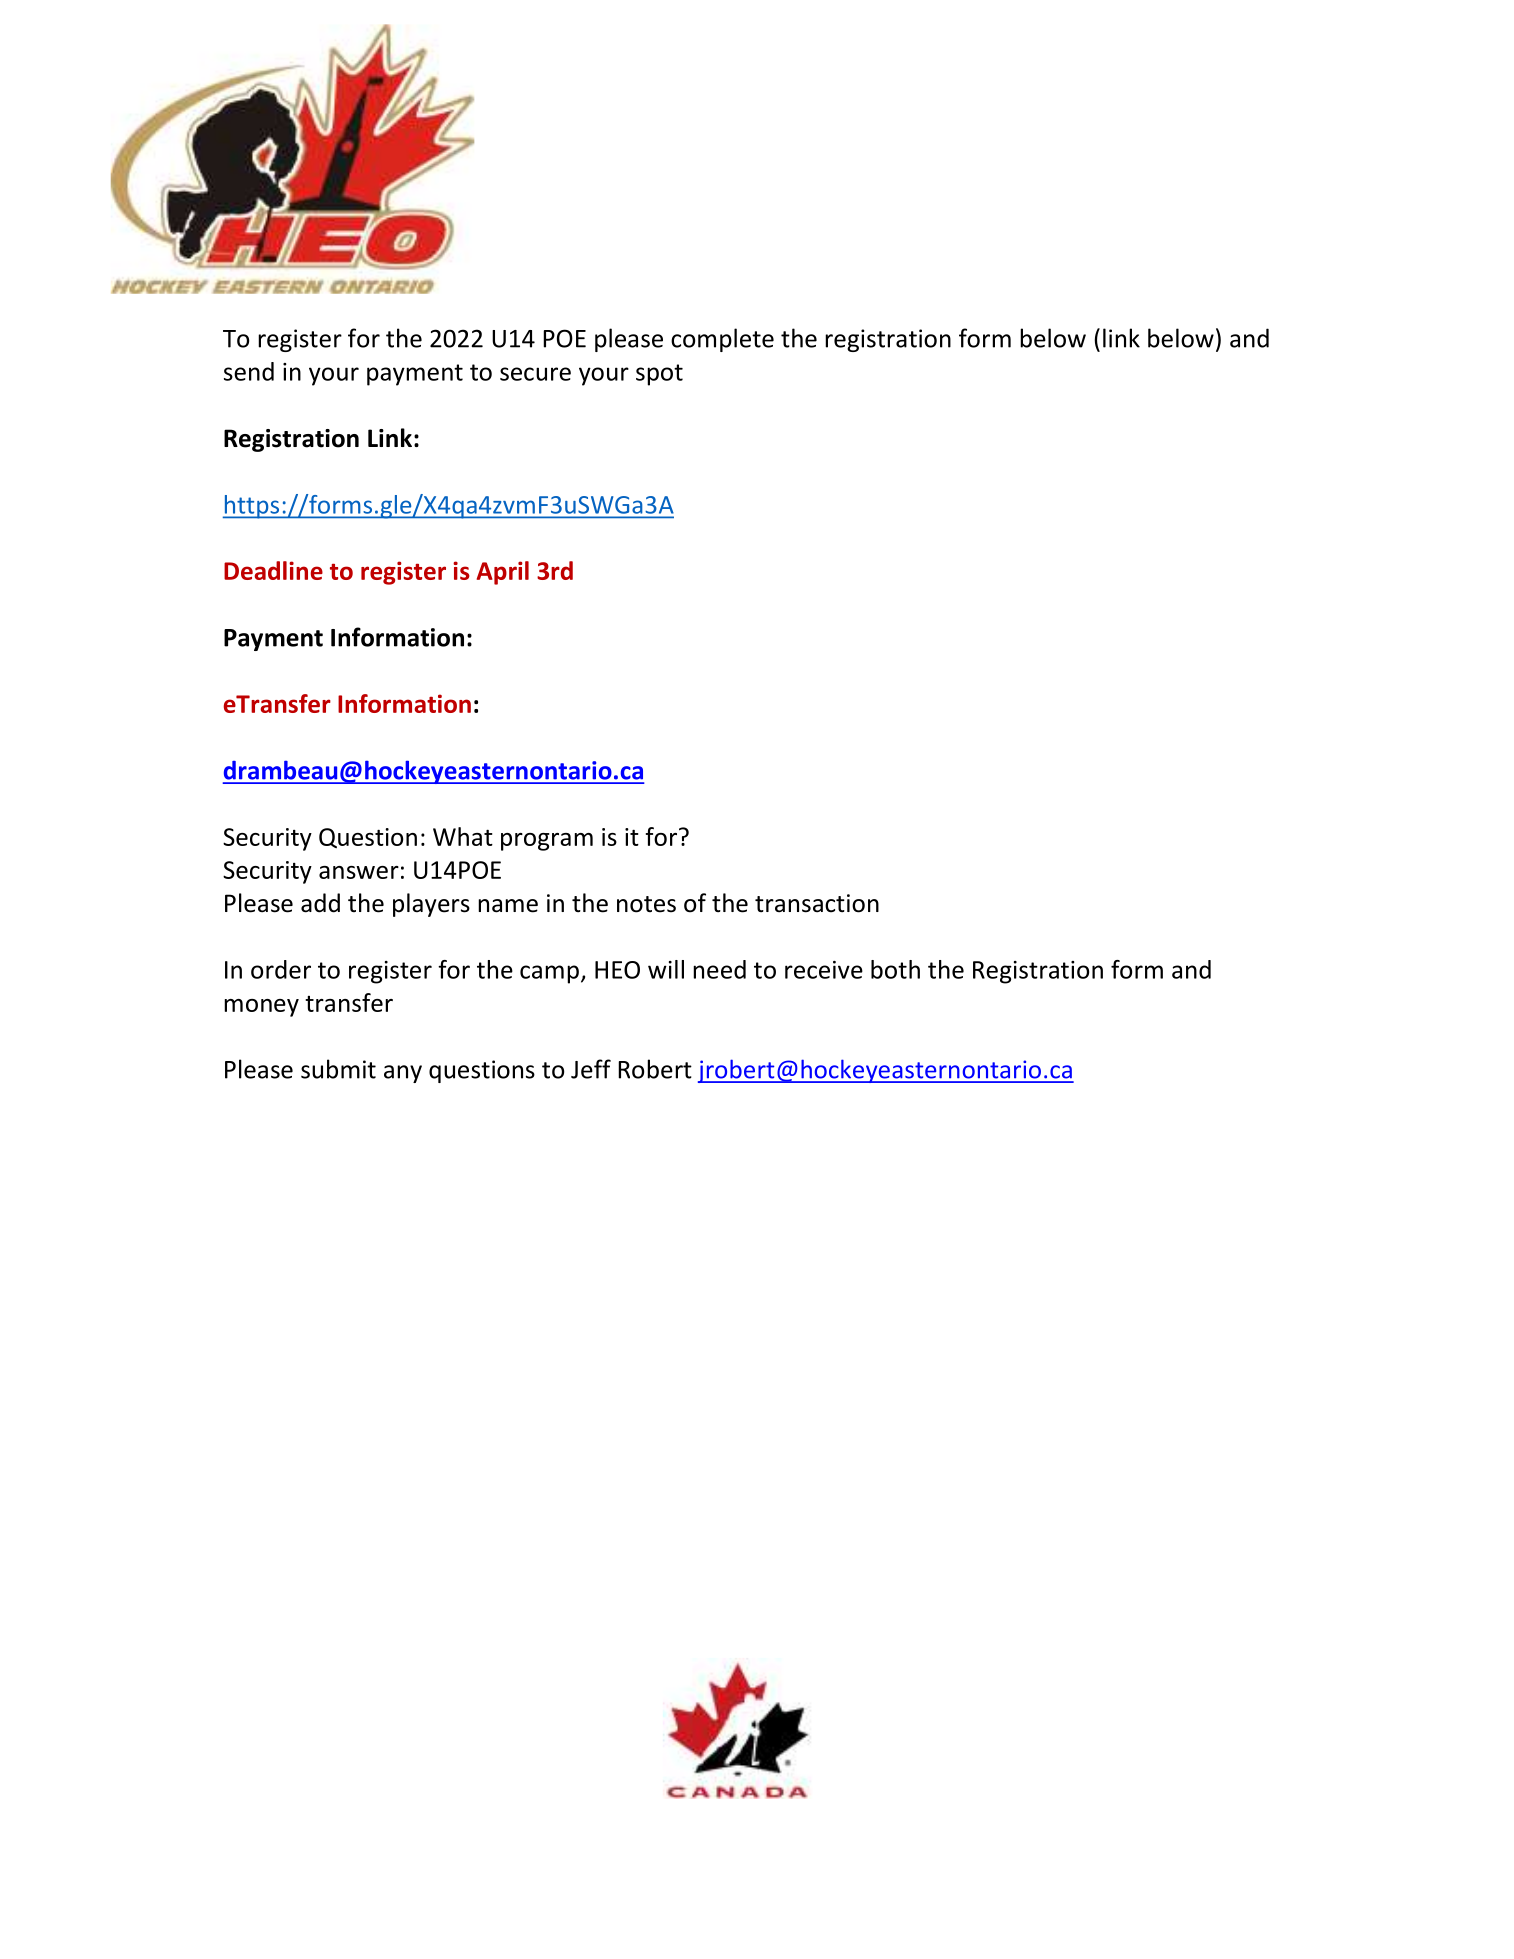 This screenshot has height=1959, width=1514. Describe the element at coordinates (591, 1069) in the screenshot. I see `Jeff` at that location.
